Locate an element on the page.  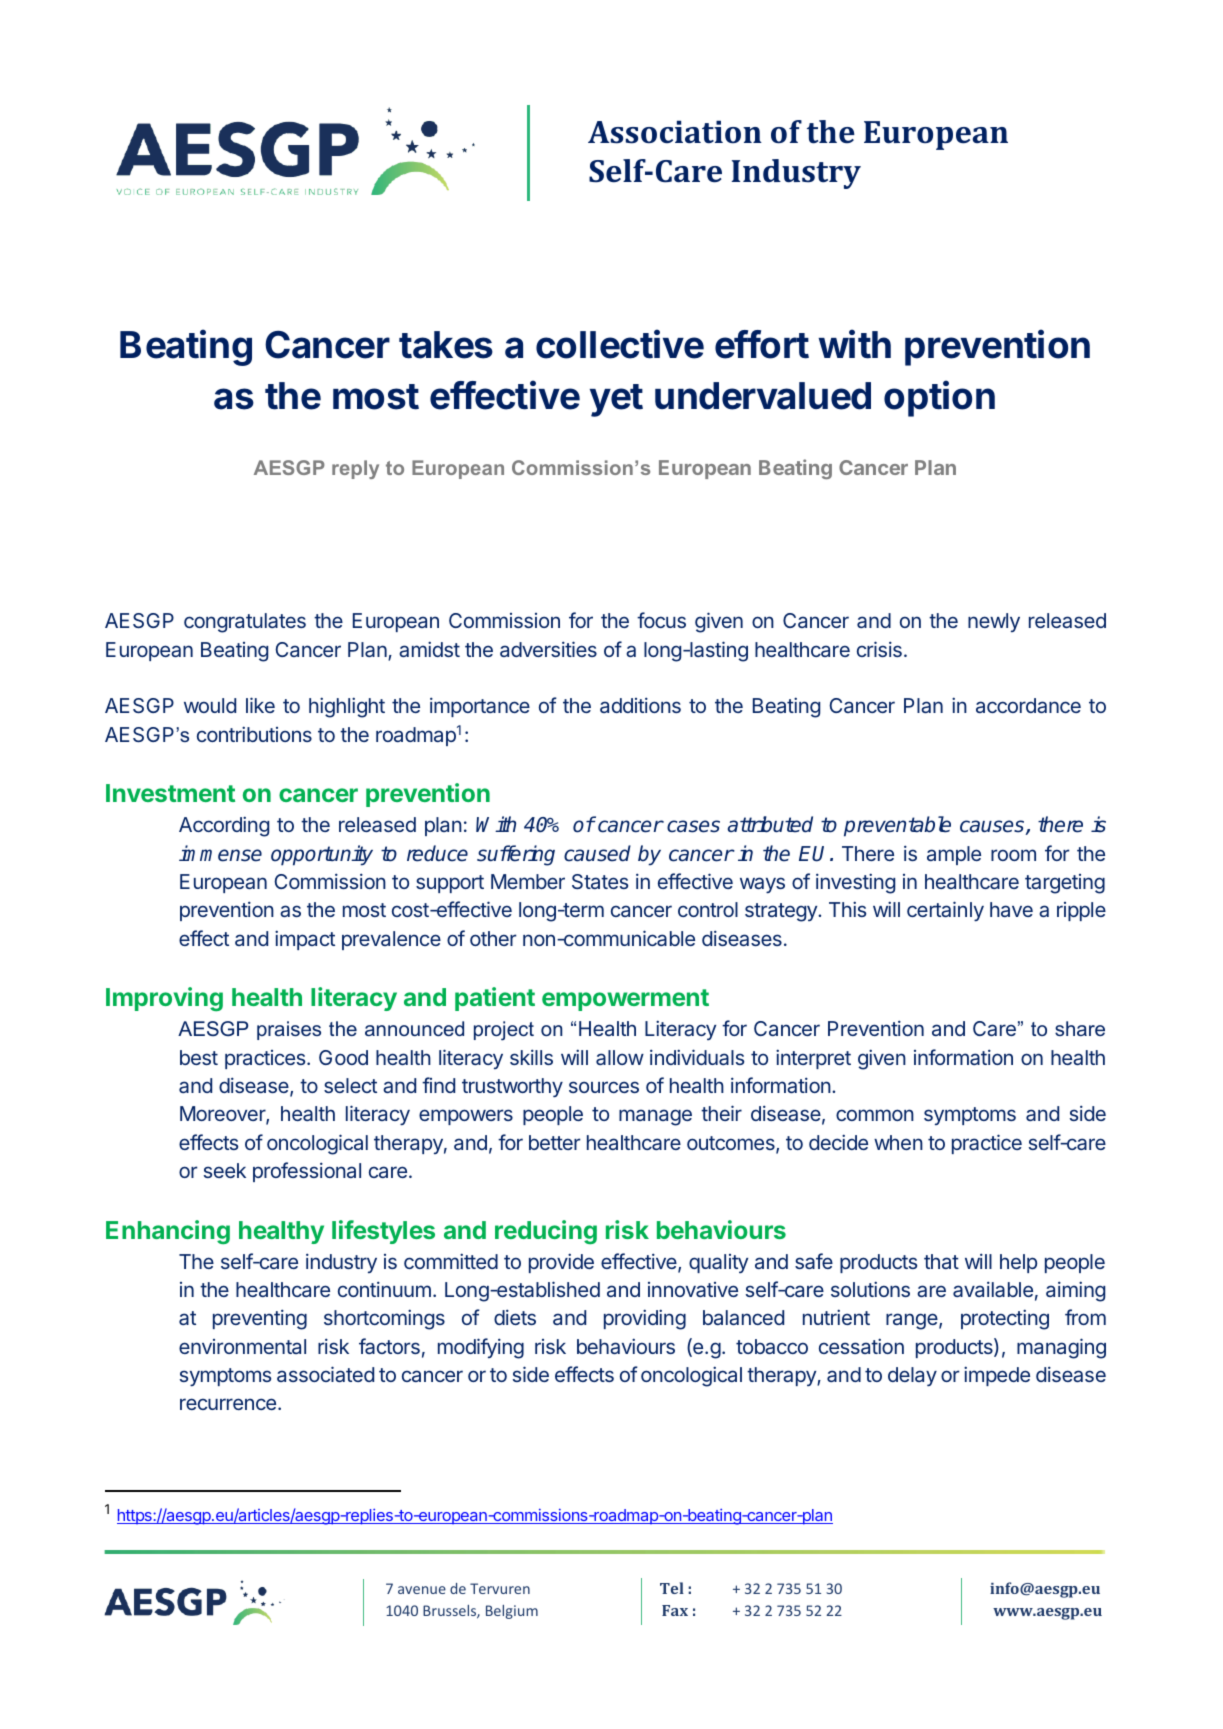
select is located at coordinates (350, 1085).
